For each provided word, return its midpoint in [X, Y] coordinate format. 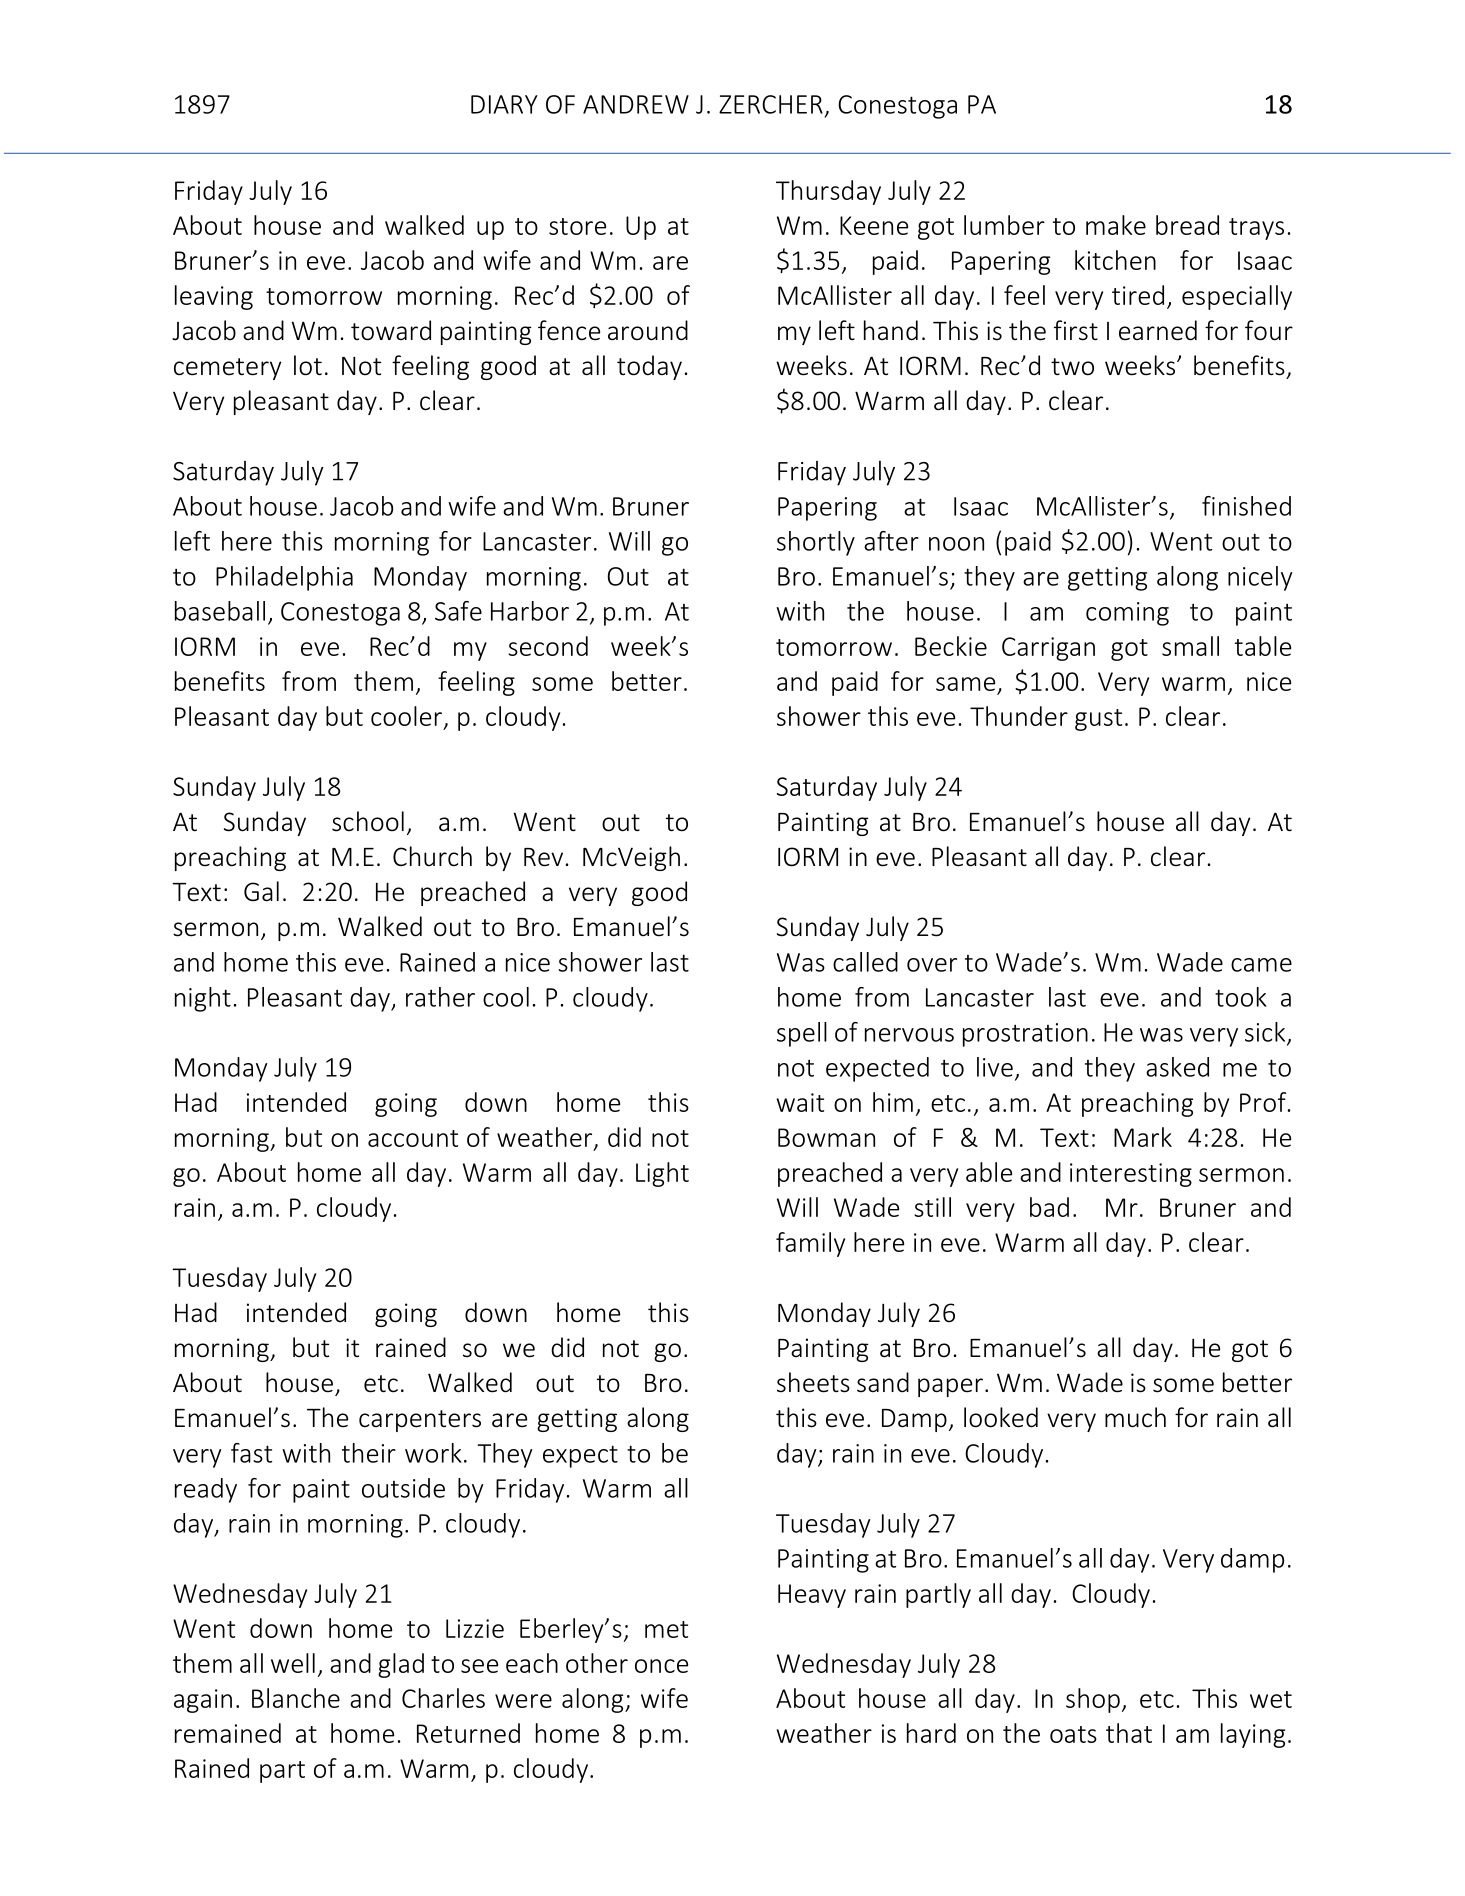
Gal [261, 891]
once [661, 1666]
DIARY [504, 104]
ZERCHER [771, 104]
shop [1093, 1700]
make [1116, 225]
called [865, 962]
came [1261, 965]
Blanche [296, 1698]
